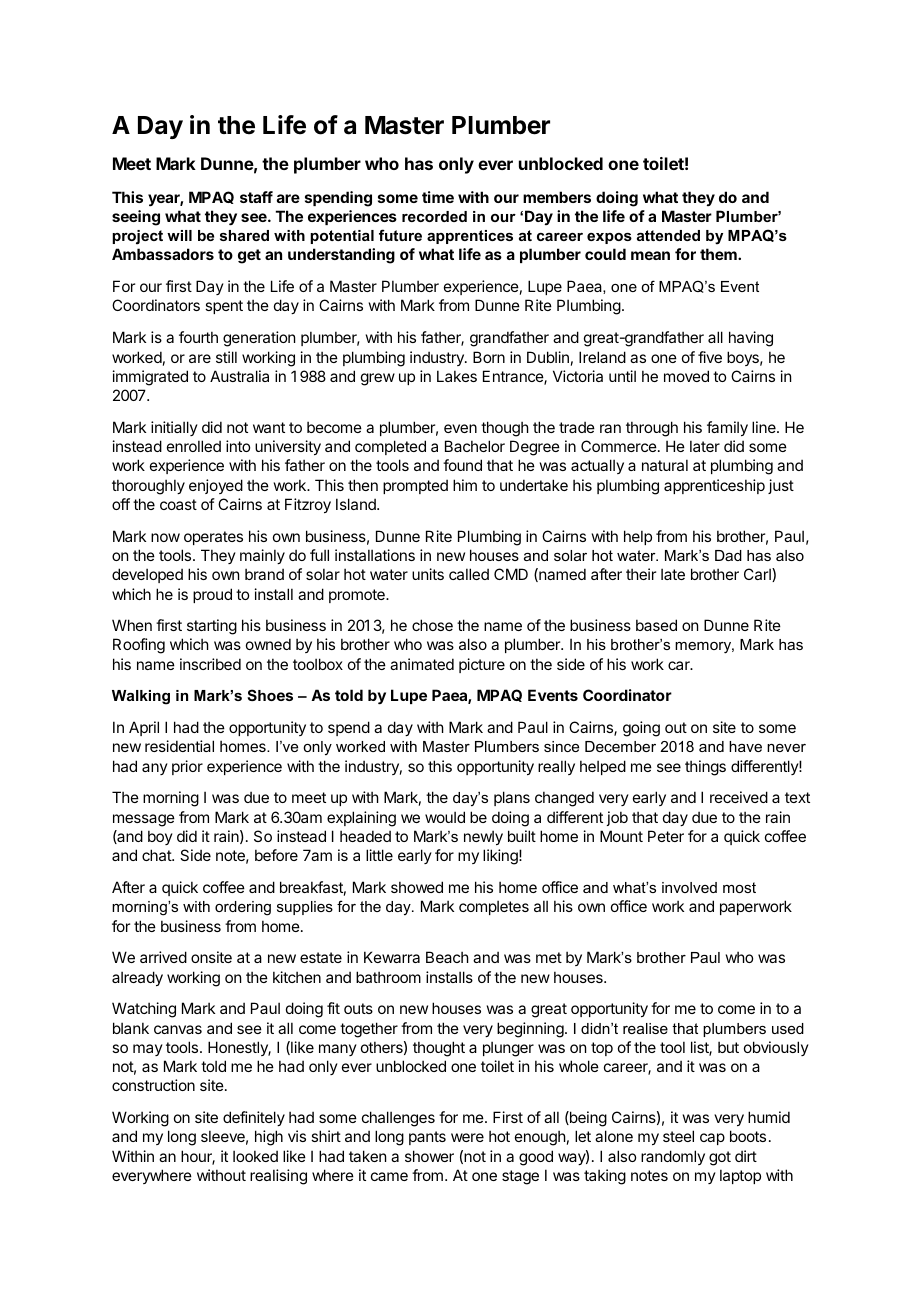 Image resolution: width=924 pixels, height=1308 pixels. What do you see at coordinates (483, 837) in the page?
I see `newly` at bounding box center [483, 837].
